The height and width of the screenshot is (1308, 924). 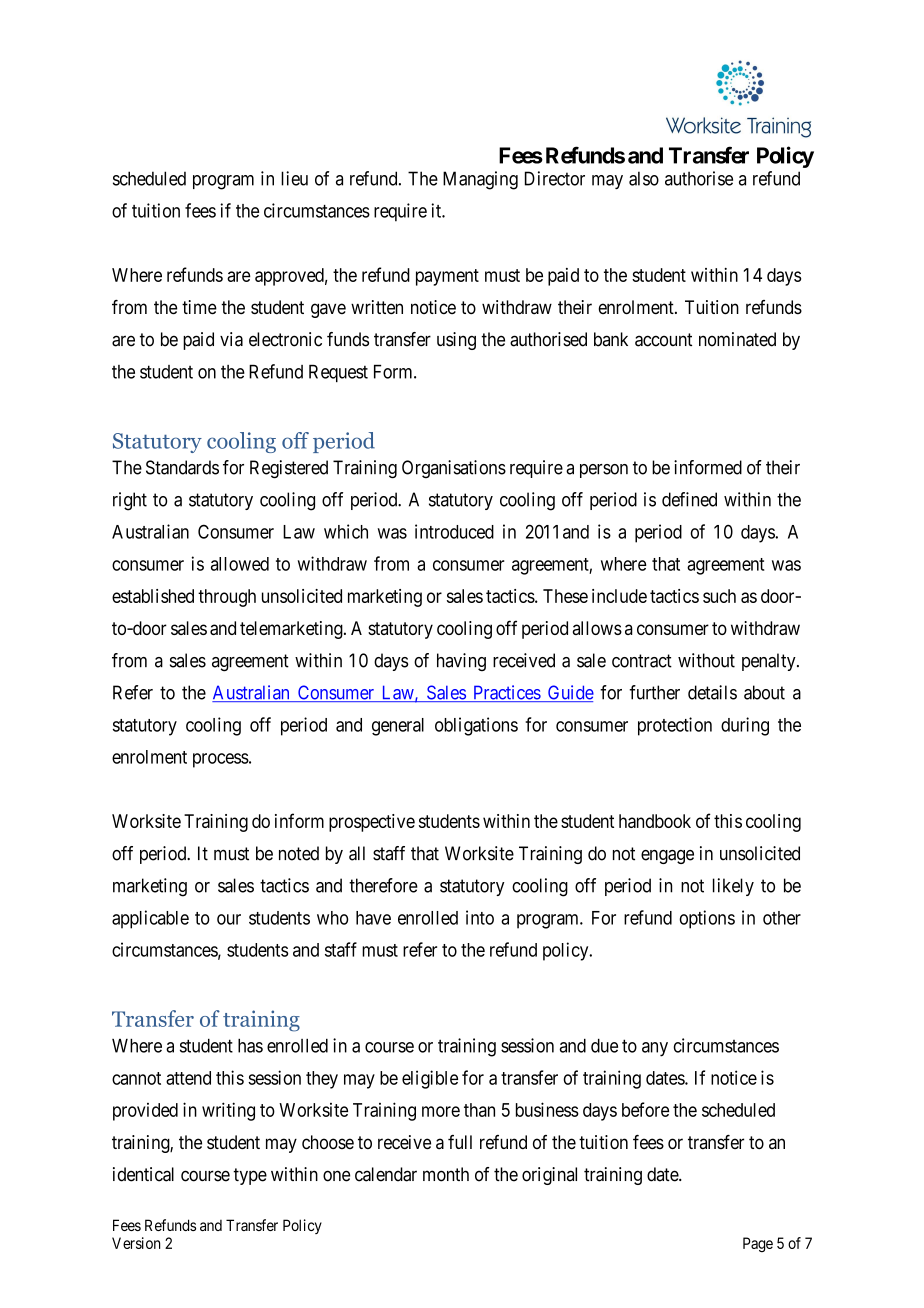 I want to click on type, so click(x=250, y=1176).
